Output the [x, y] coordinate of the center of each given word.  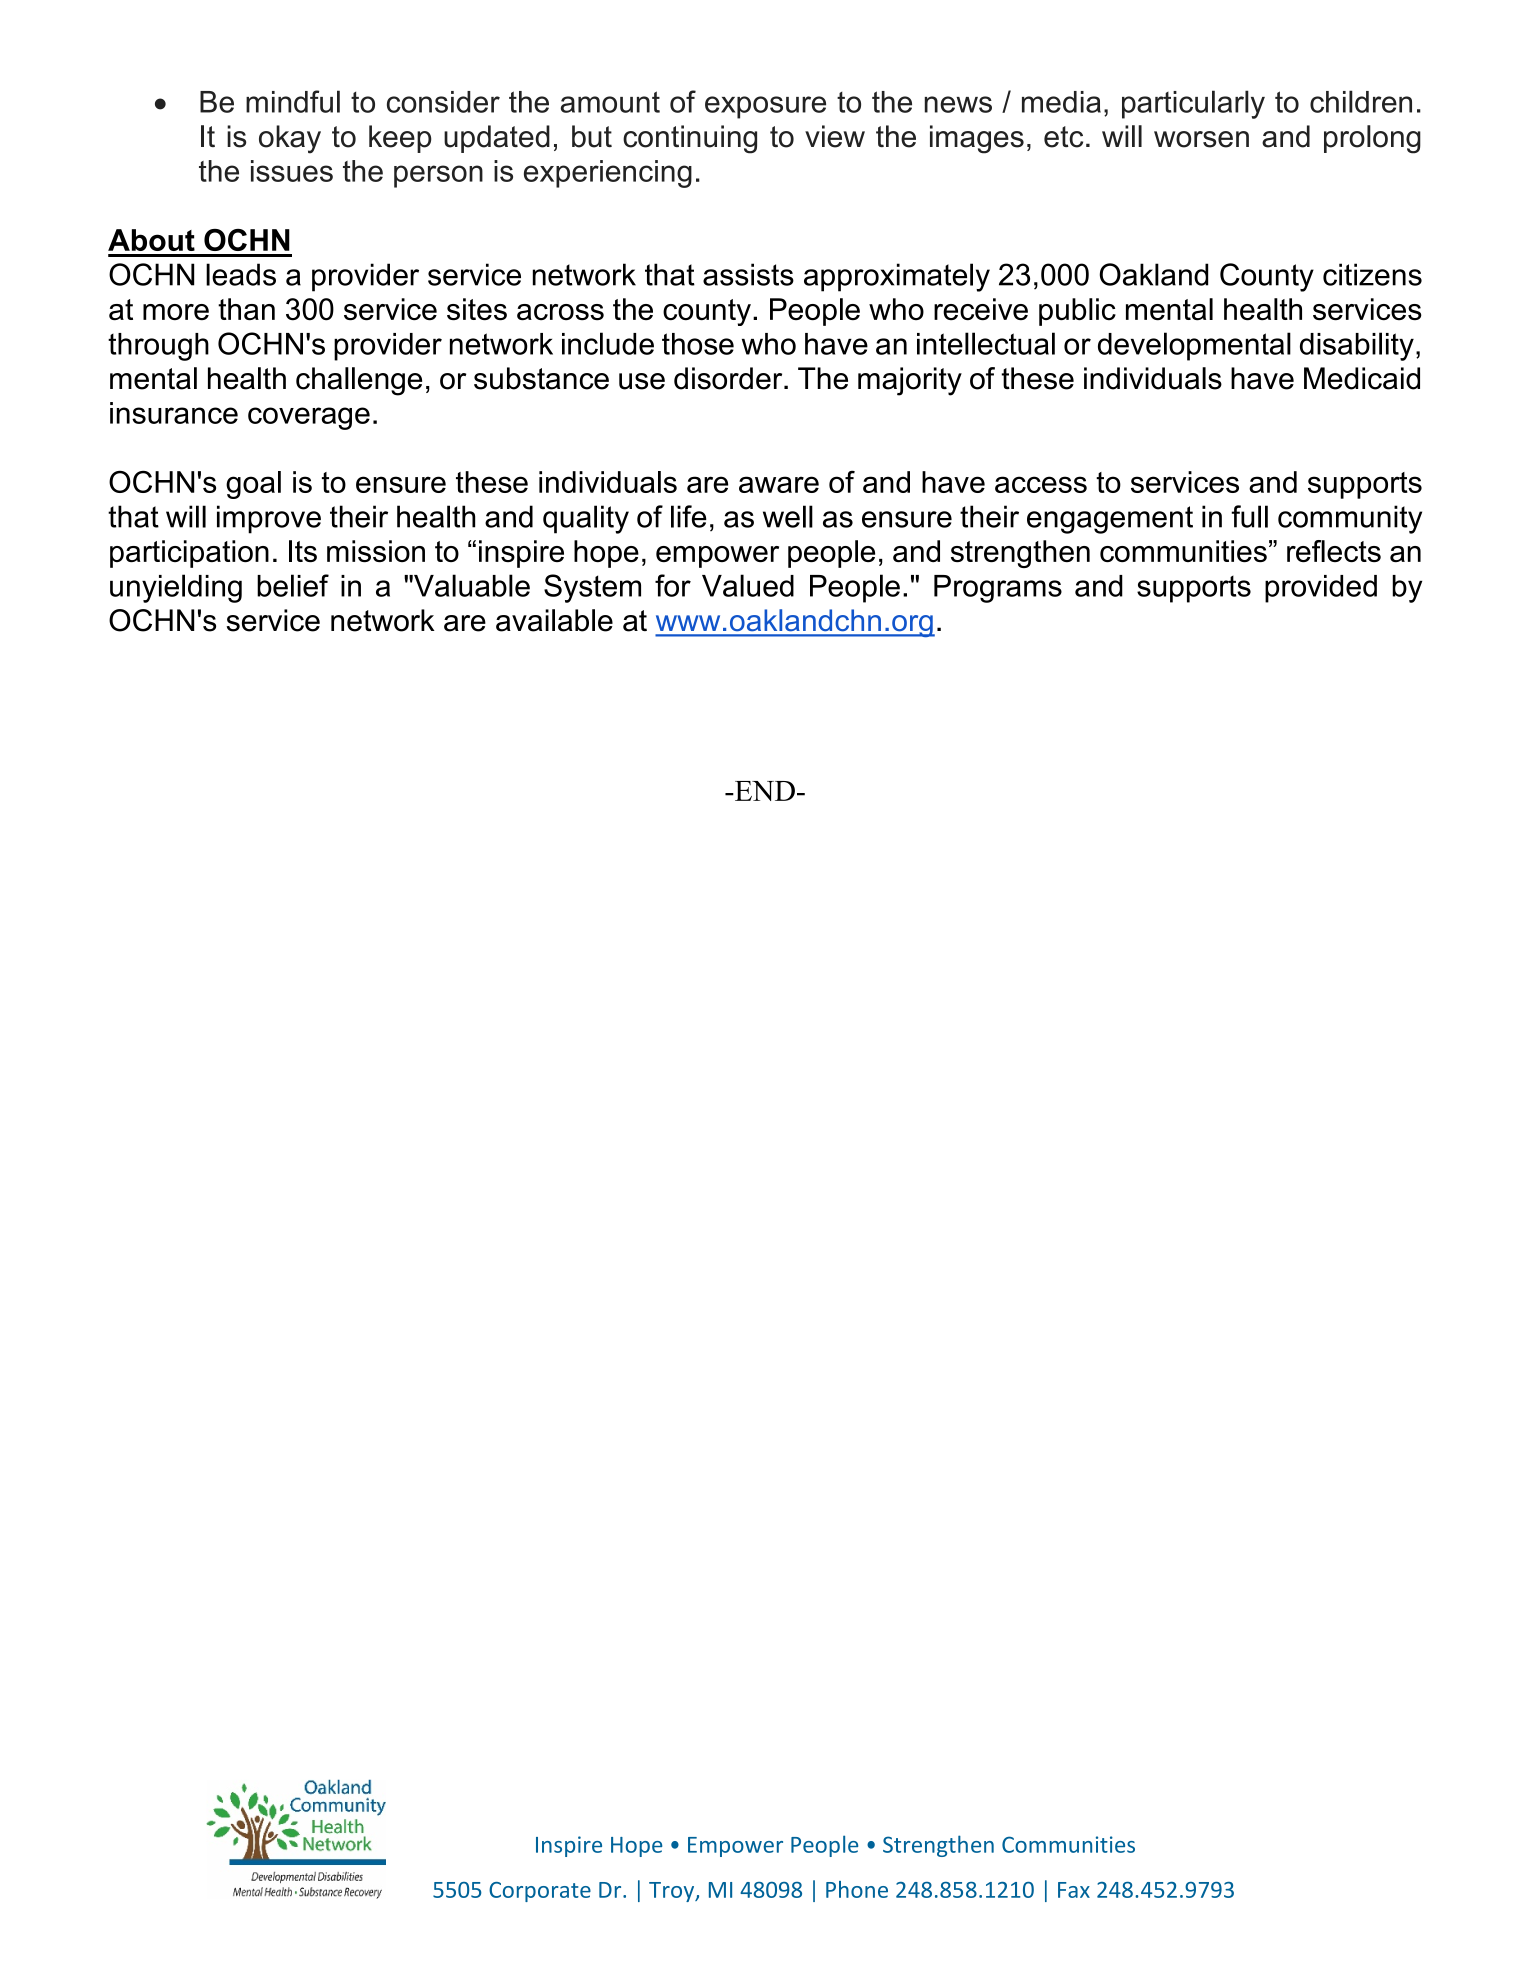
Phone [857, 1889]
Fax [1074, 1890]
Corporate [540, 1892]
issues [292, 171]
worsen [1201, 139]
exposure [765, 107]
